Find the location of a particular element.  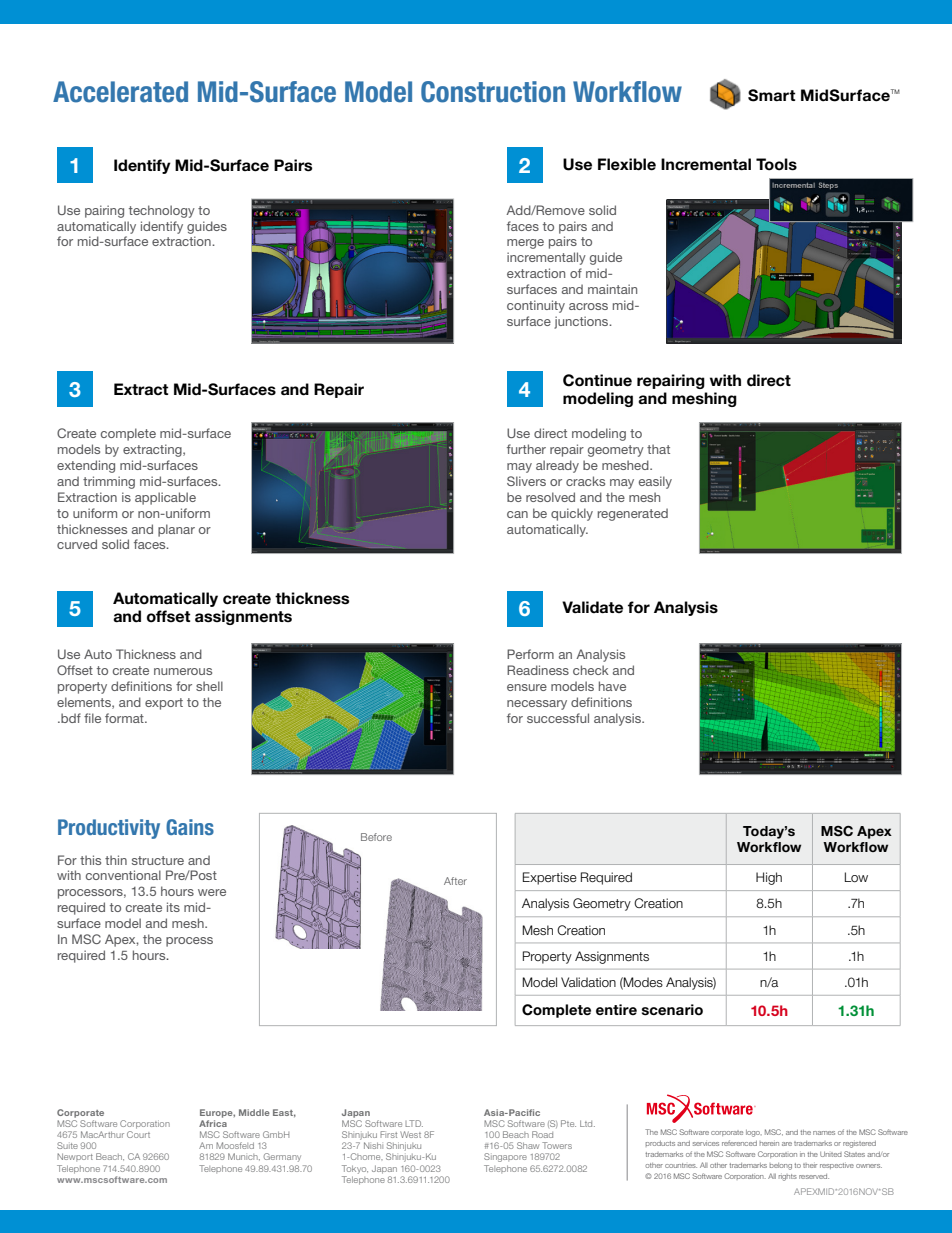

numerous is located at coordinates (183, 671).
